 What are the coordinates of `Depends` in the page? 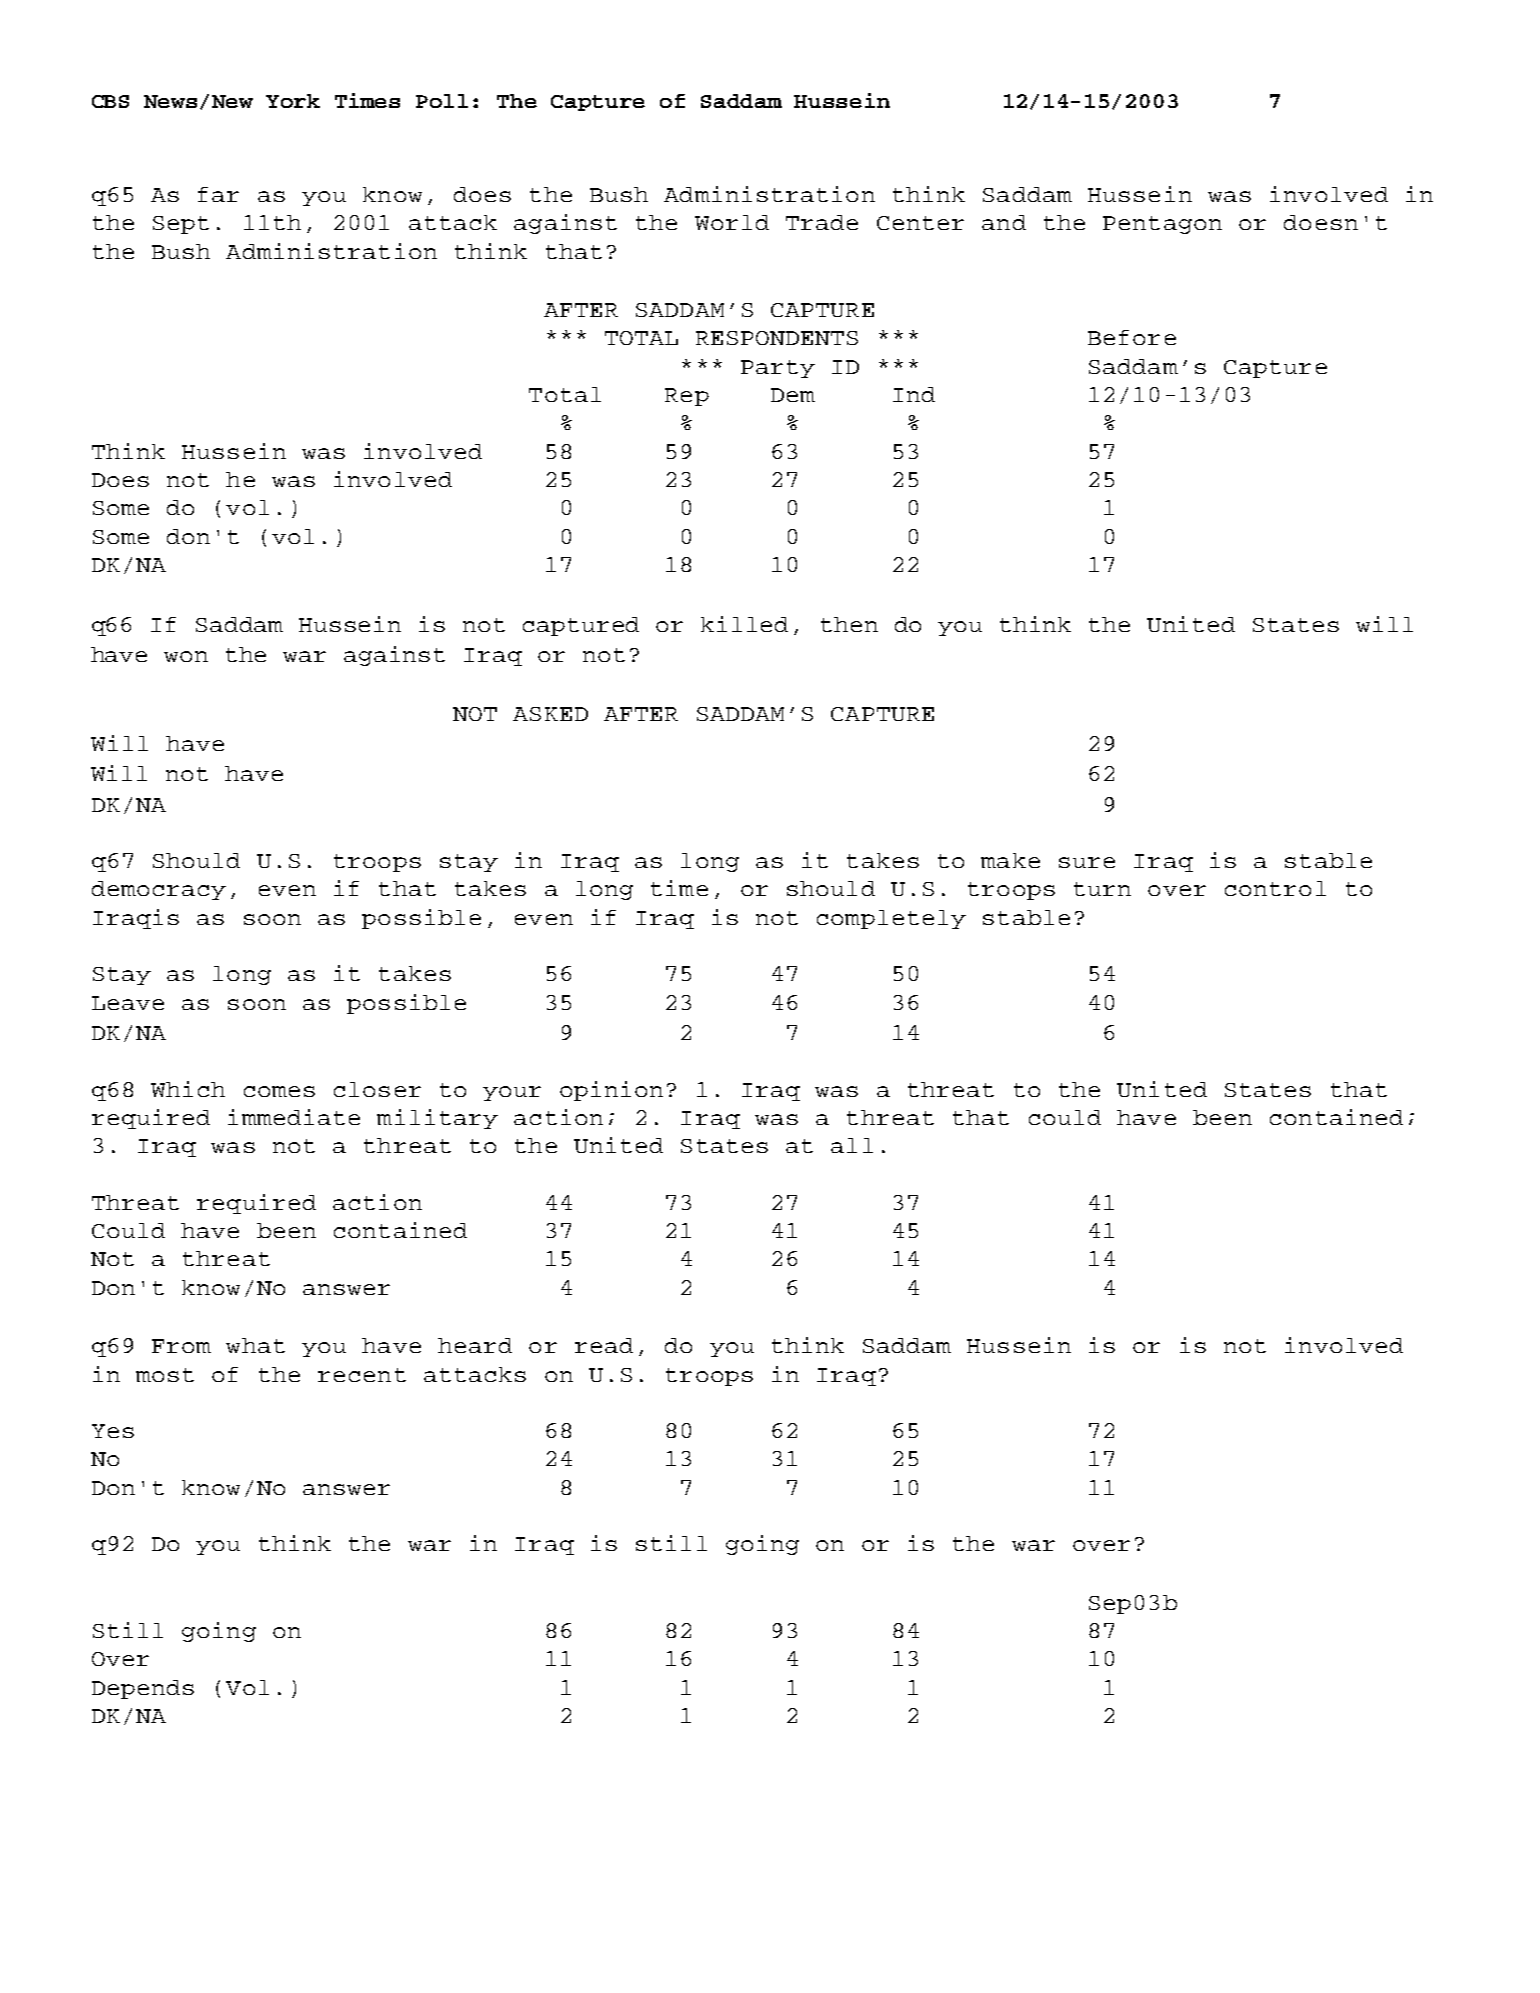 It's located at (143, 1689).
